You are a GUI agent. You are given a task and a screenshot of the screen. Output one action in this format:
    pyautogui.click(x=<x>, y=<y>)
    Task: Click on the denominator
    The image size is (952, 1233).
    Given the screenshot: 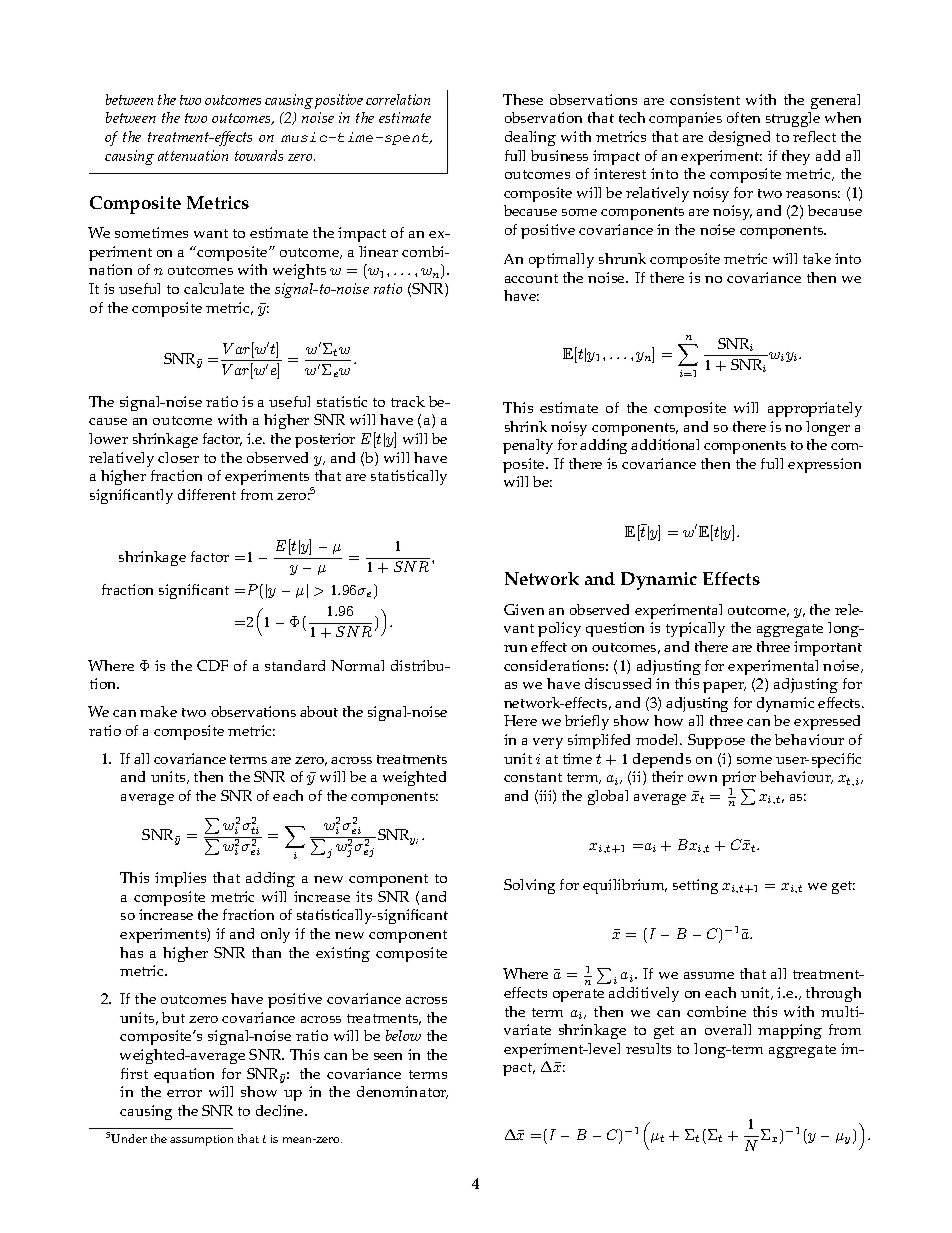 What is the action you would take?
    pyautogui.click(x=402, y=1092)
